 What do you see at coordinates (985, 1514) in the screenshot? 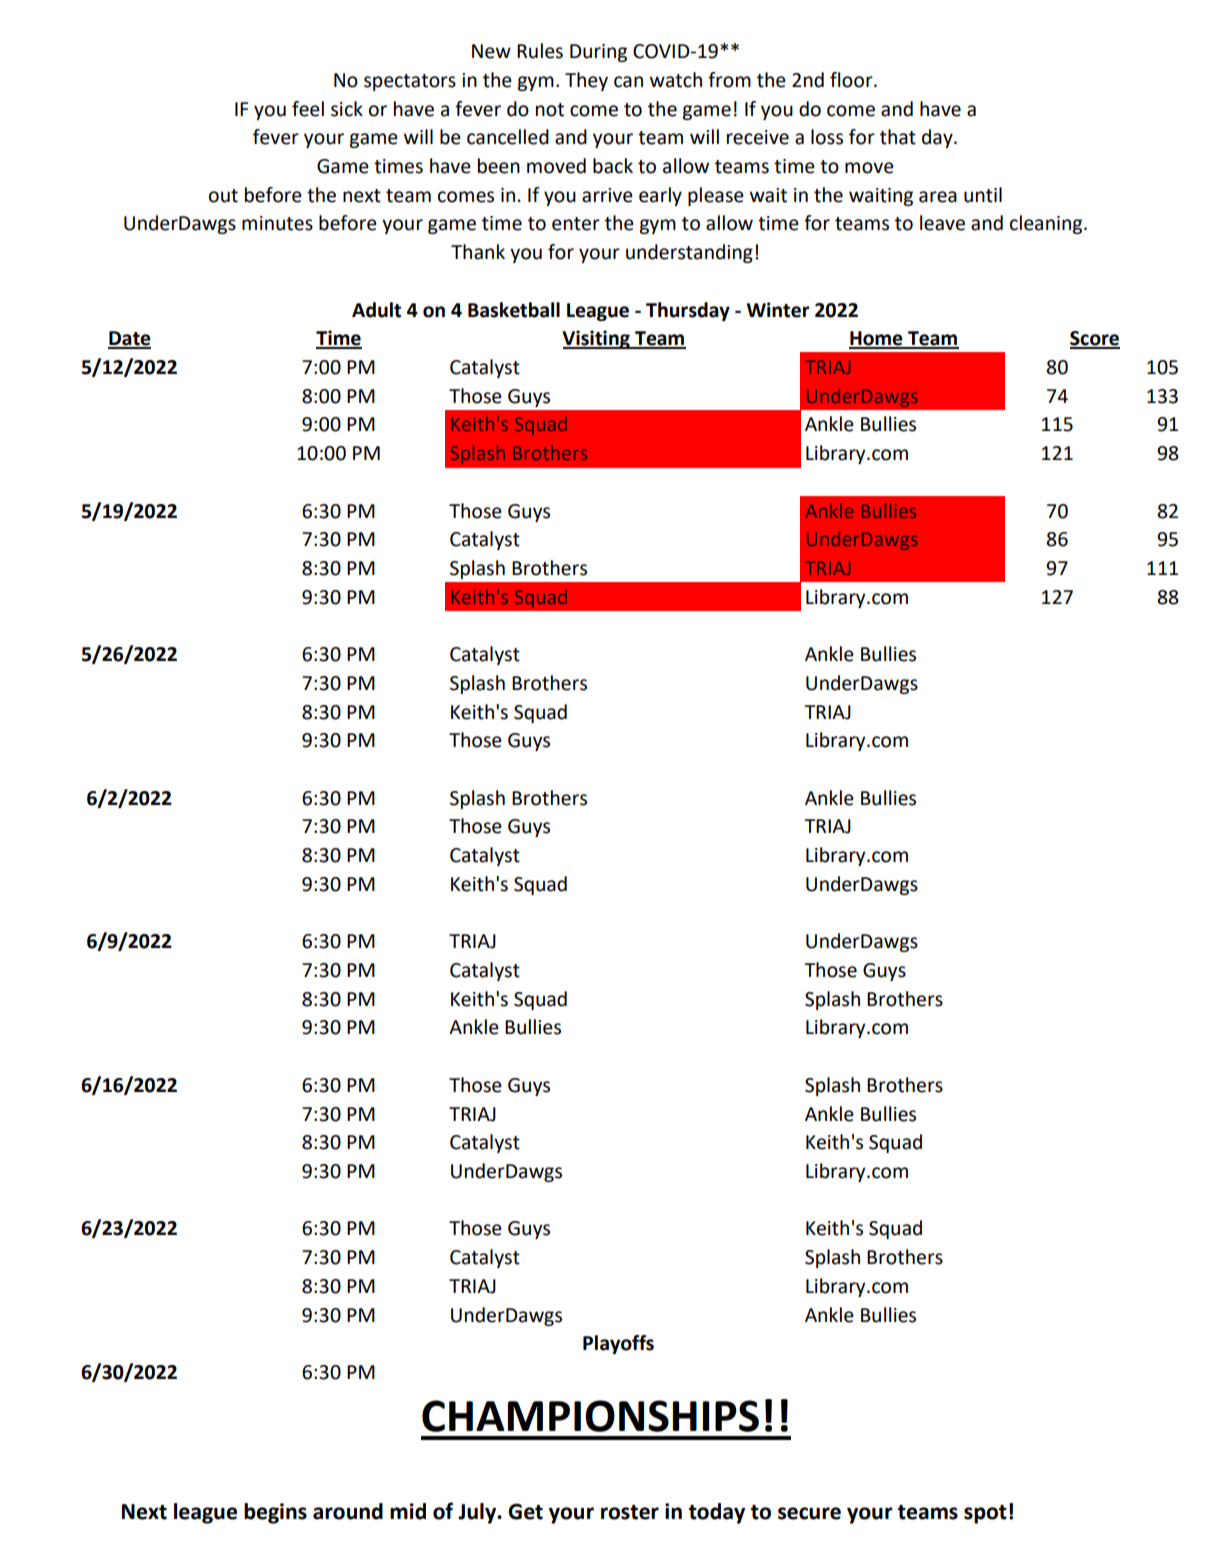
I see `spot` at bounding box center [985, 1514].
